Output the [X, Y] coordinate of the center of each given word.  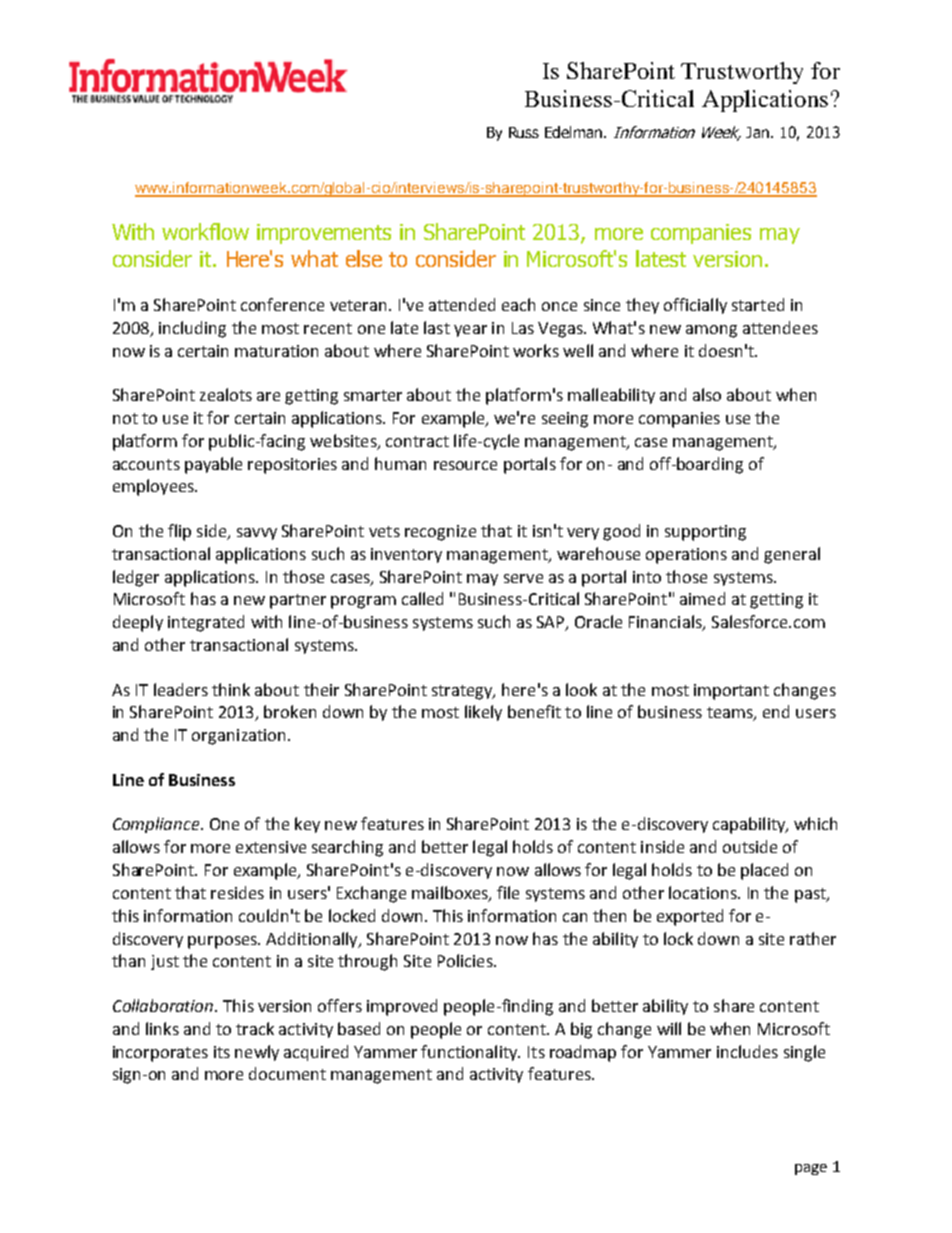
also [707, 394]
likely [483, 713]
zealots [226, 394]
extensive [271, 847]
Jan [757, 132]
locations [704, 892]
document [287, 1073]
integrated [206, 623]
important [731, 692]
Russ [524, 132]
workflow [205, 231]
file [508, 892]
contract [417, 441]
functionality [470, 1053]
